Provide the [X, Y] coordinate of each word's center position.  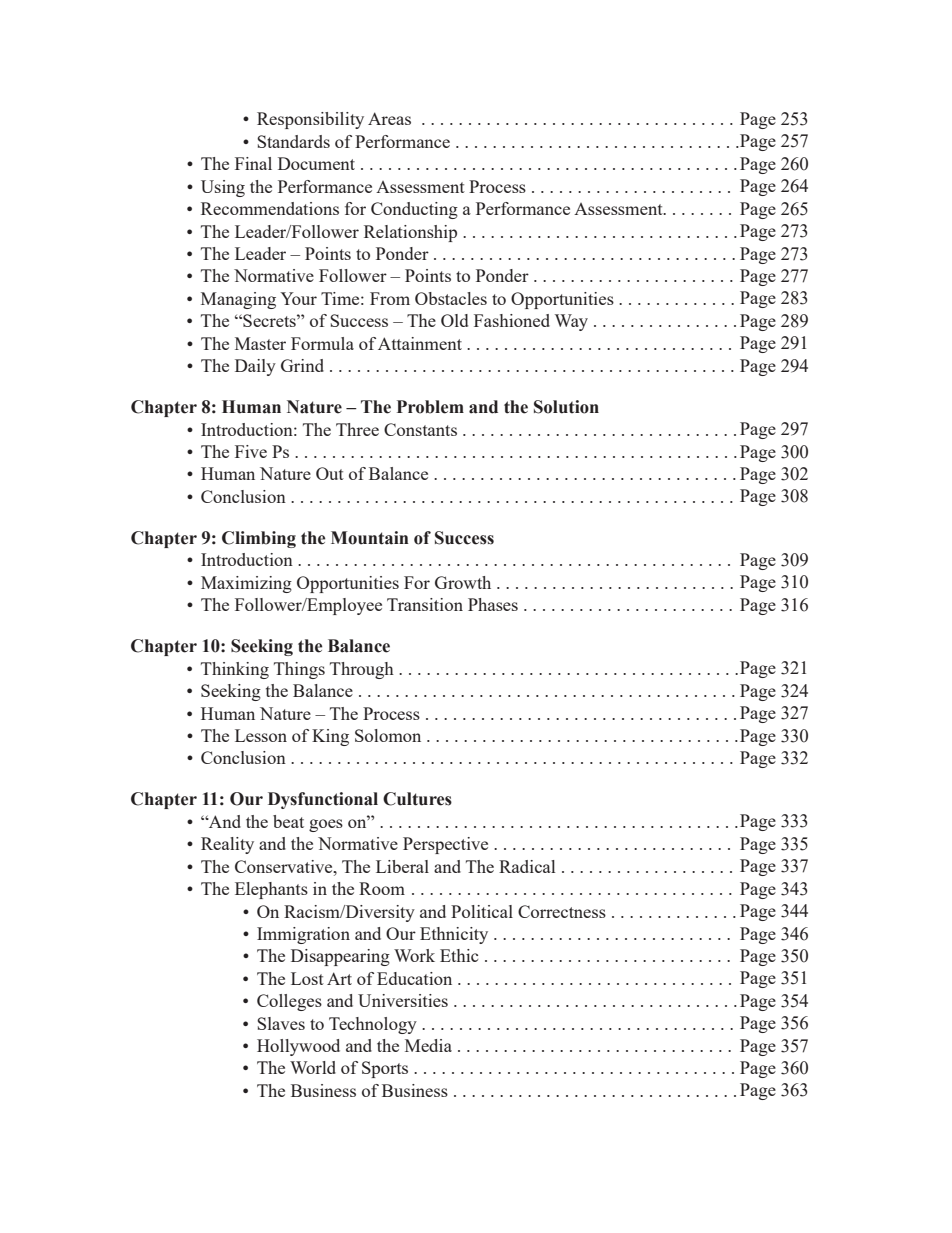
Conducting [414, 210]
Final [253, 163]
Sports [385, 1069]
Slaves [281, 1023]
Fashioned [512, 320]
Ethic [459, 955]
